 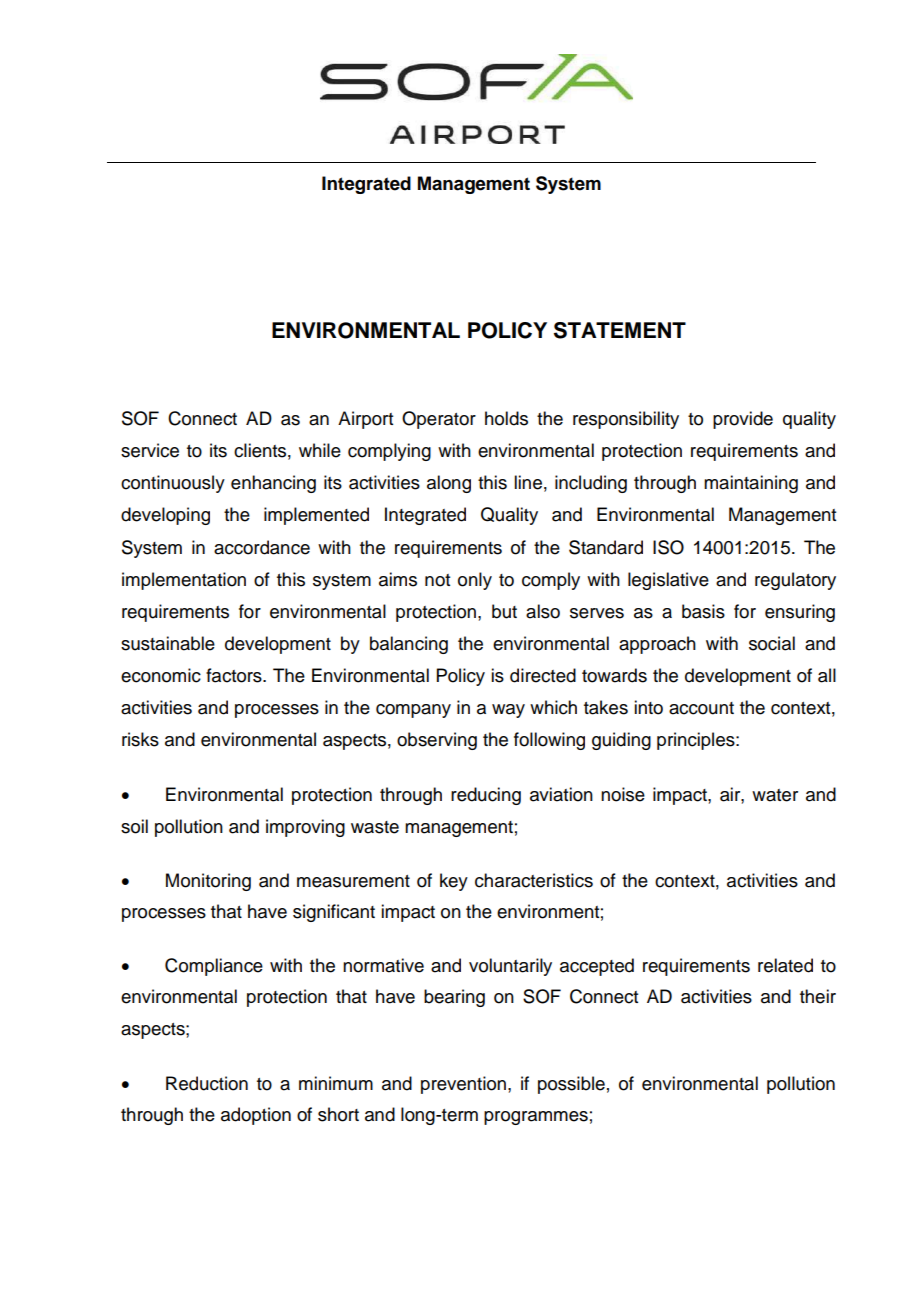 I want to click on Reduction, so click(x=207, y=1083).
